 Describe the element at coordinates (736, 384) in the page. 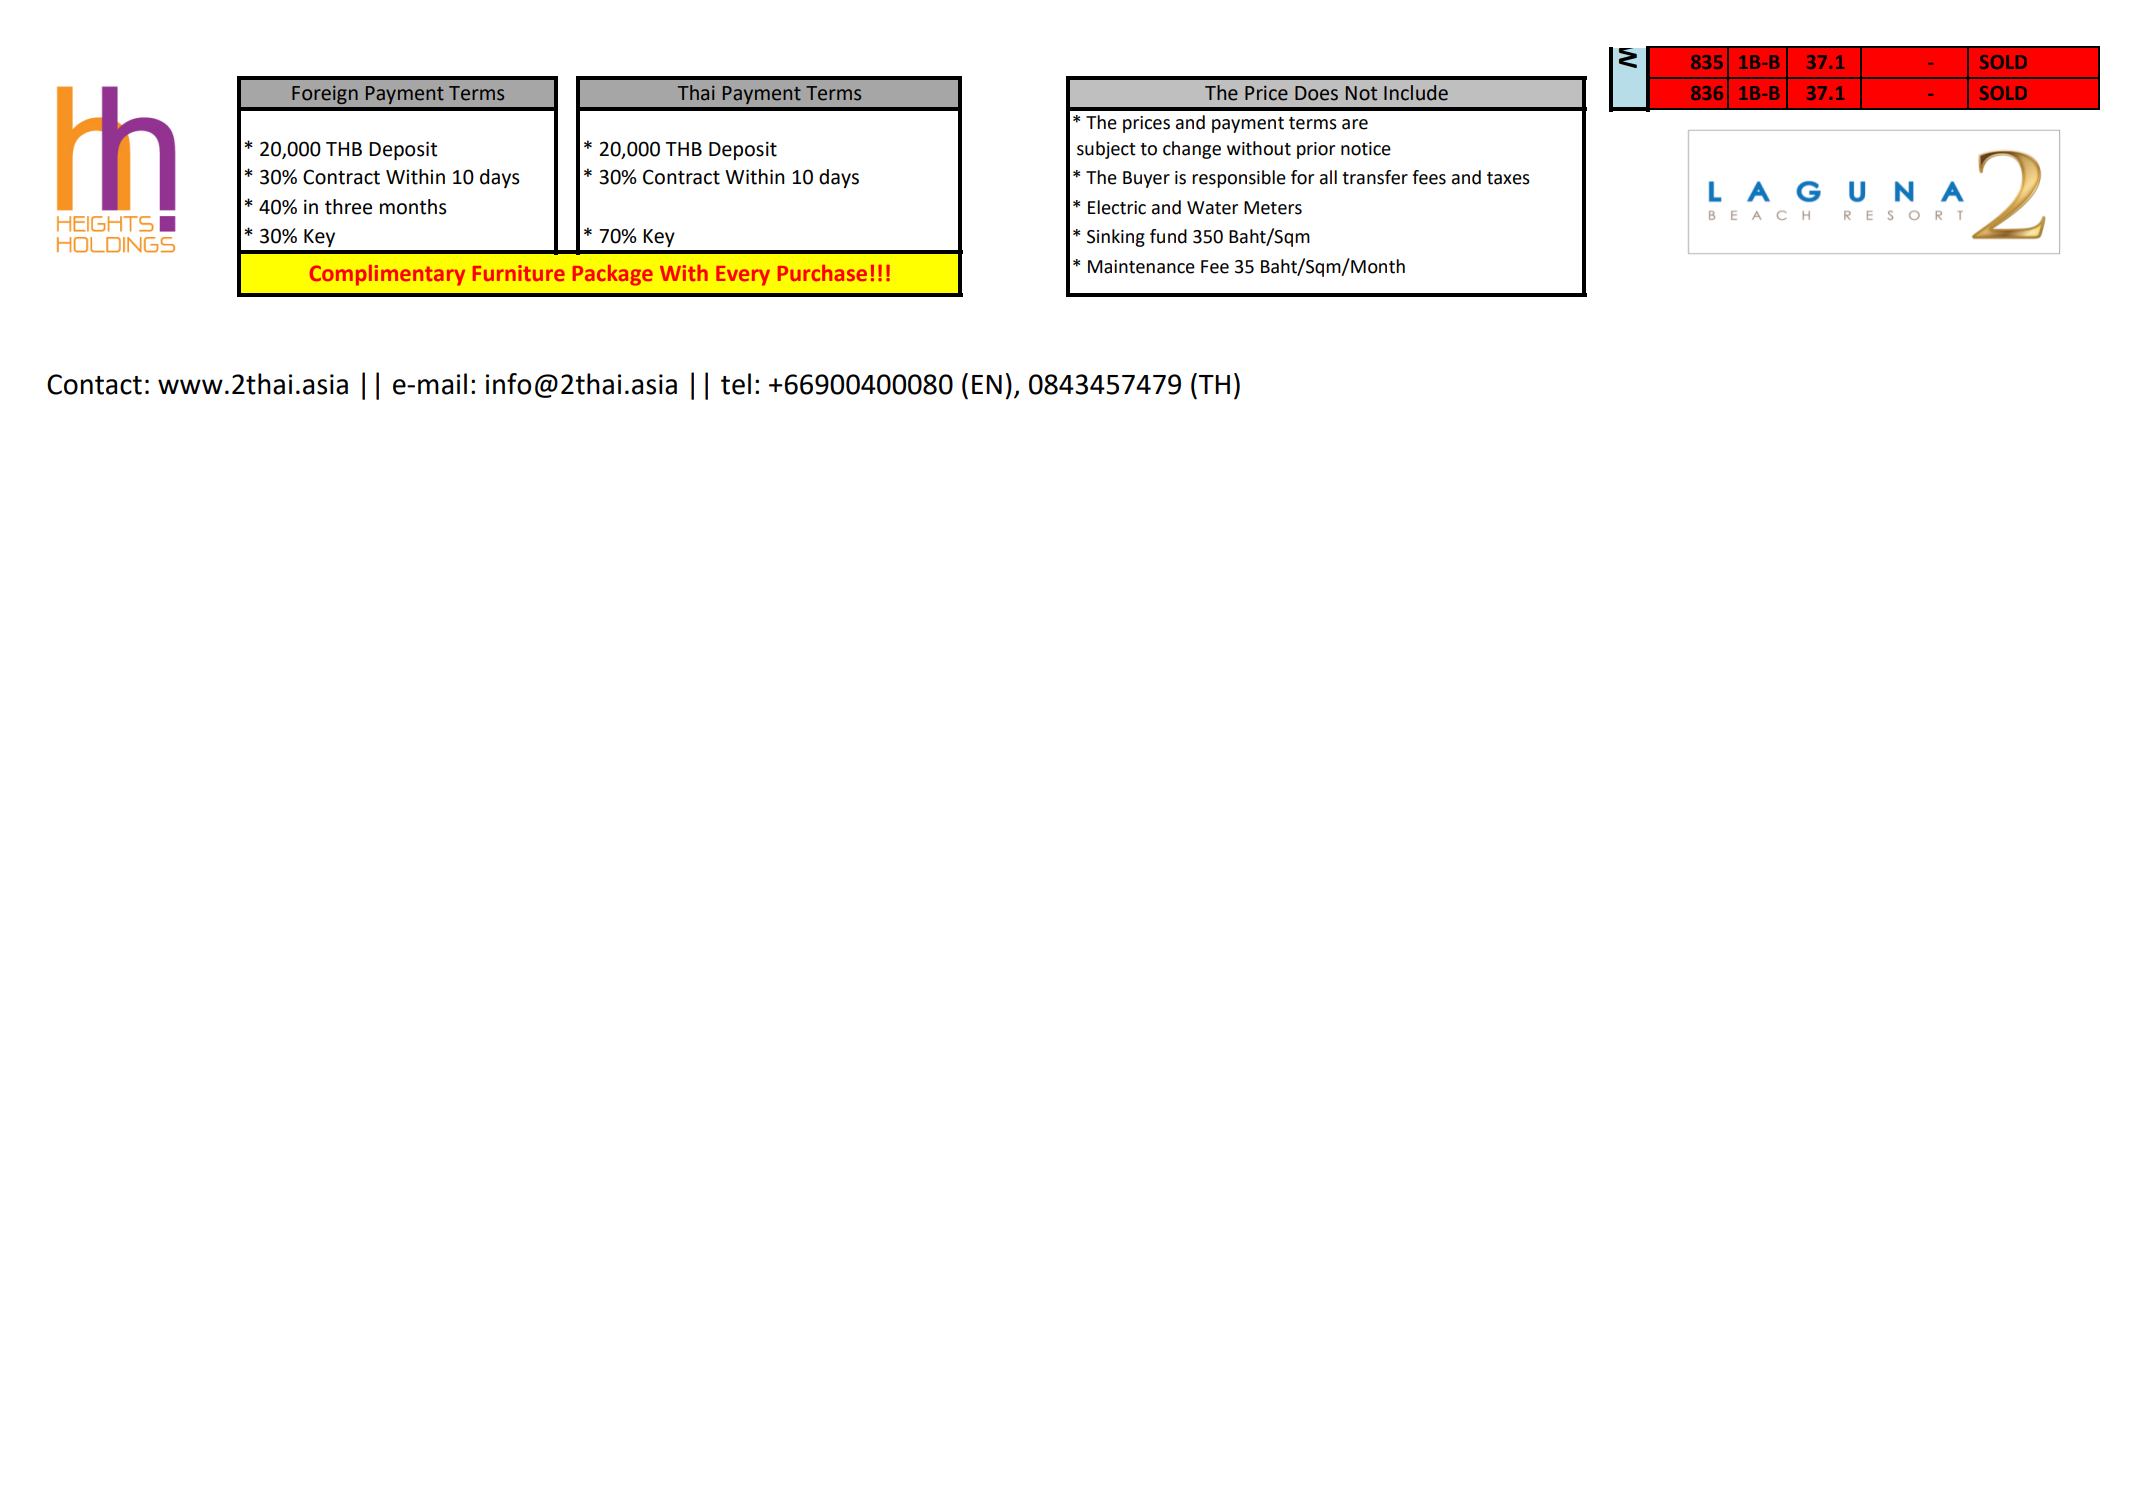

I see `tel` at that location.
